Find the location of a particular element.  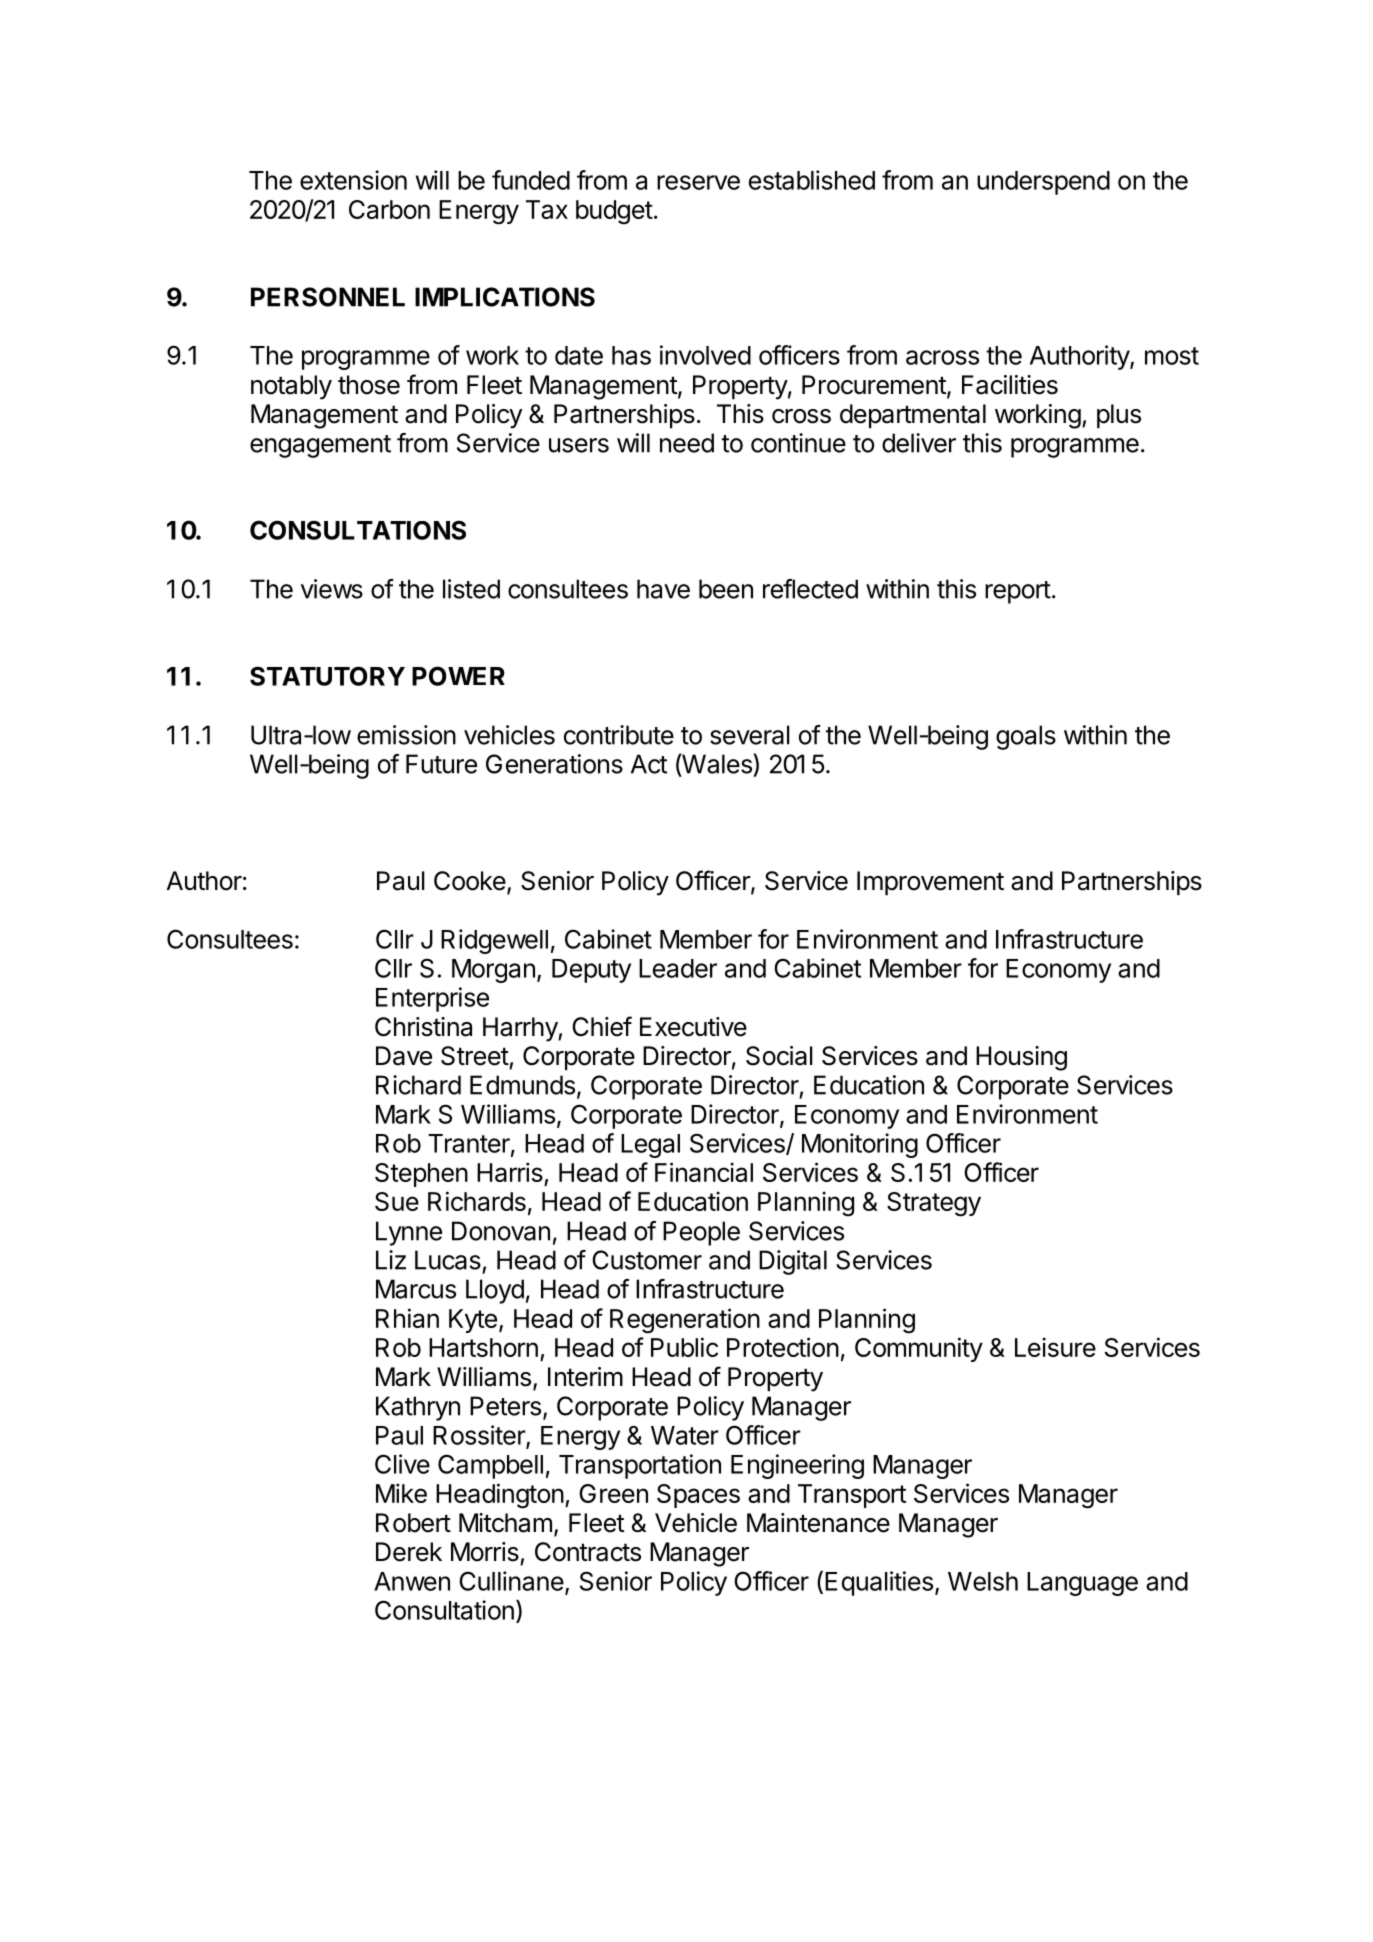

Improvement is located at coordinates (930, 883).
